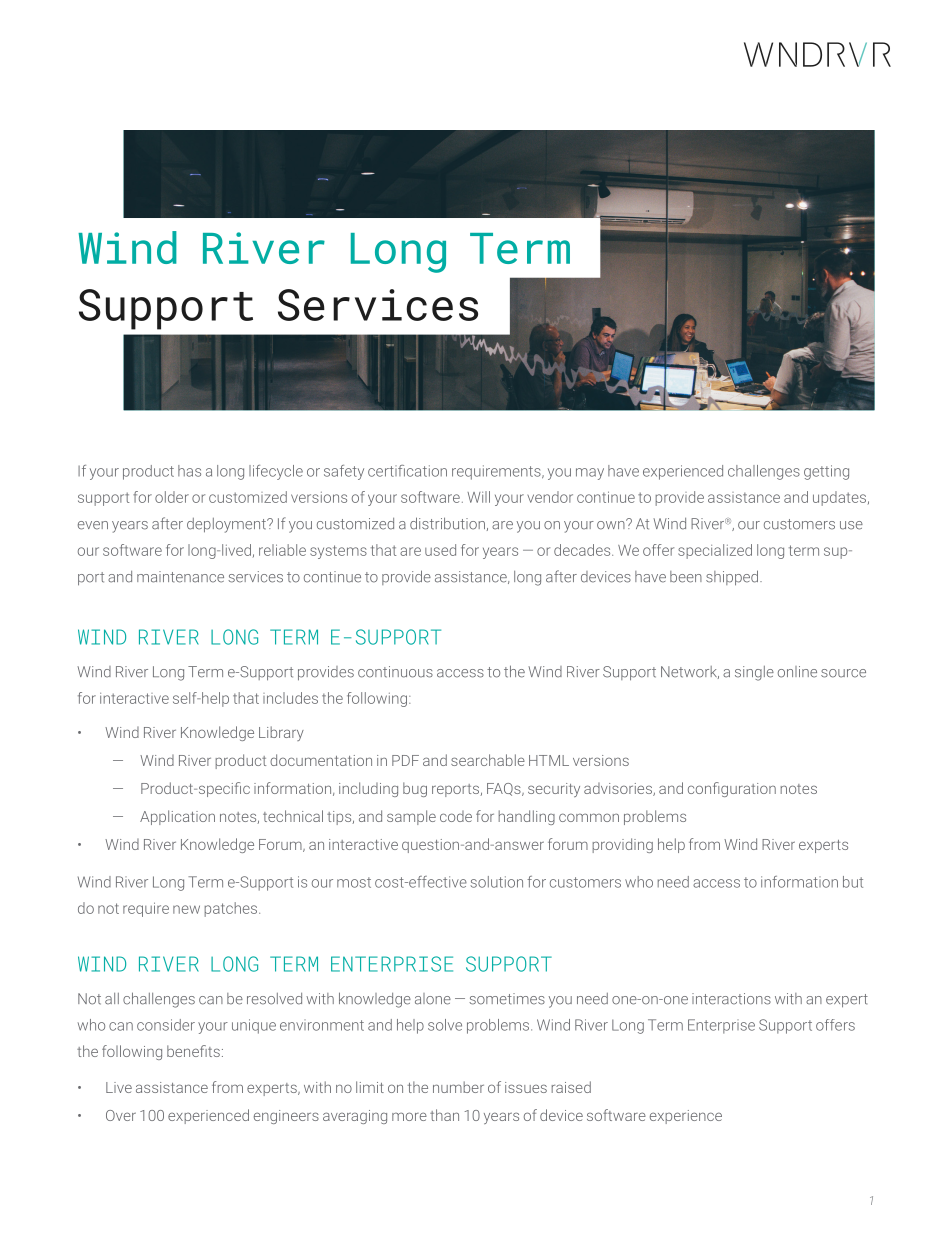 This screenshot has width=952, height=1233. What do you see at coordinates (754, 673) in the screenshot?
I see `single` at bounding box center [754, 673].
